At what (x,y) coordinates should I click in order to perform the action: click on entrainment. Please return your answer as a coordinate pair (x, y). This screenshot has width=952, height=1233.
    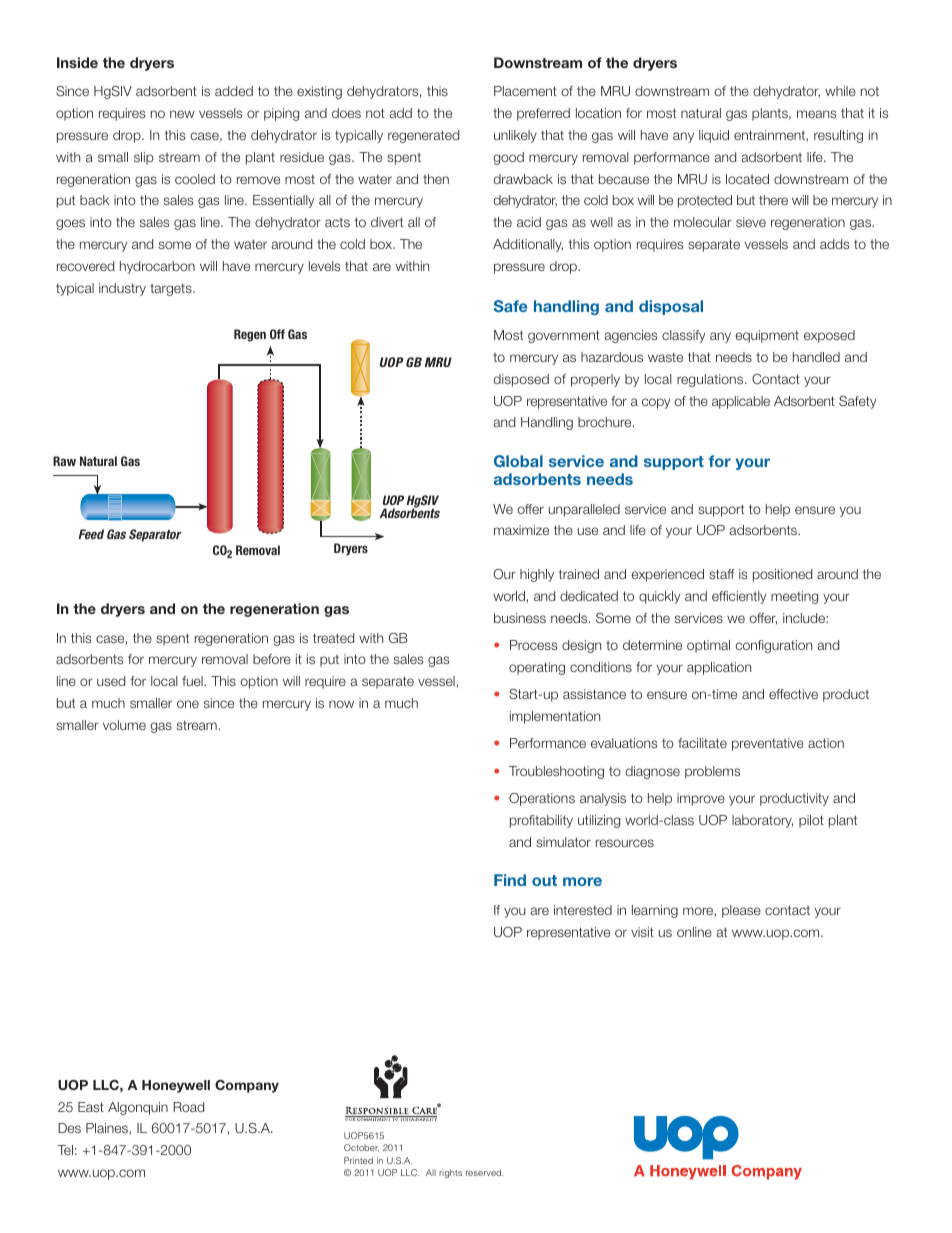
    Looking at the image, I should click on (770, 136).
